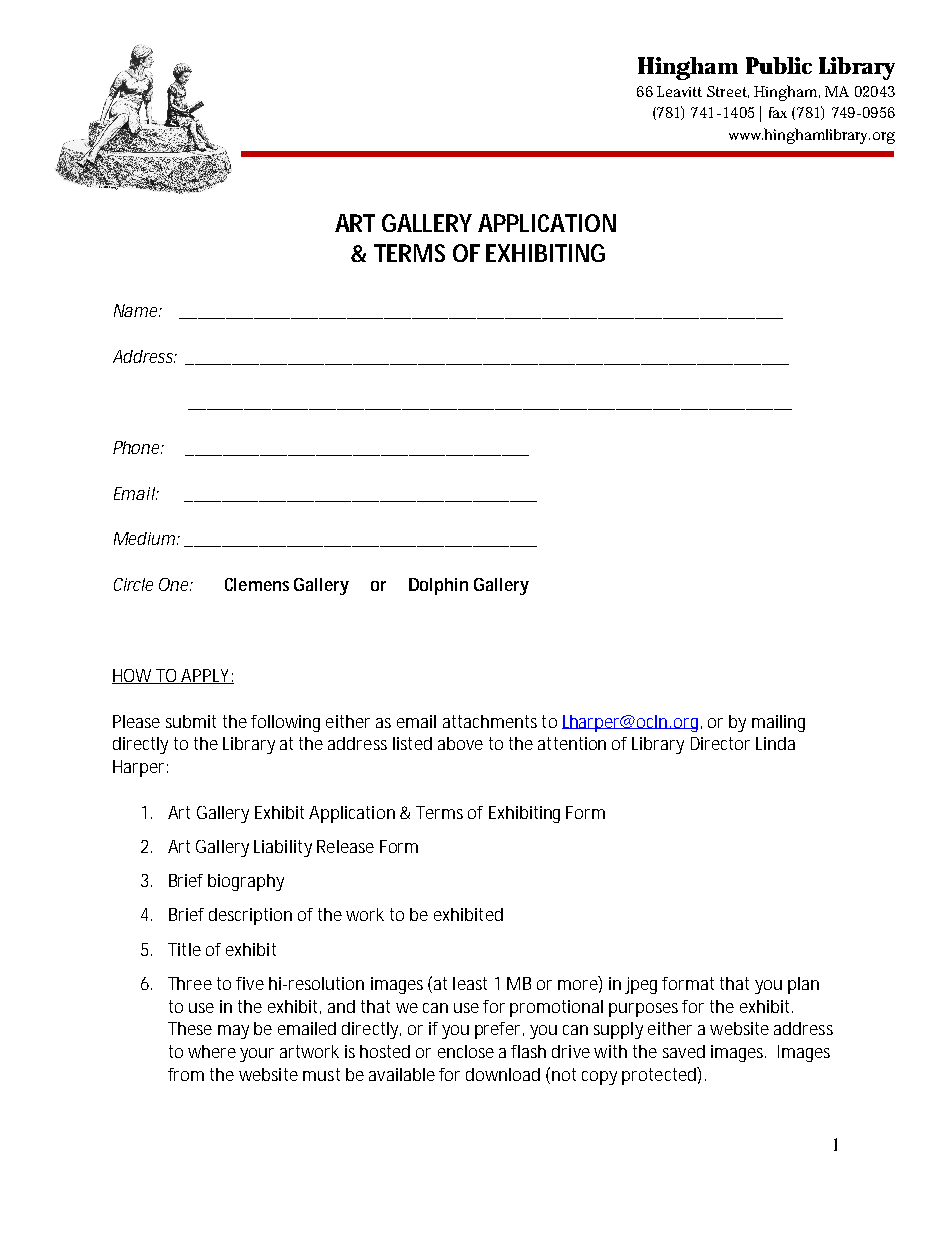  What do you see at coordinates (679, 91) in the page?
I see `Leavitt` at bounding box center [679, 91].
